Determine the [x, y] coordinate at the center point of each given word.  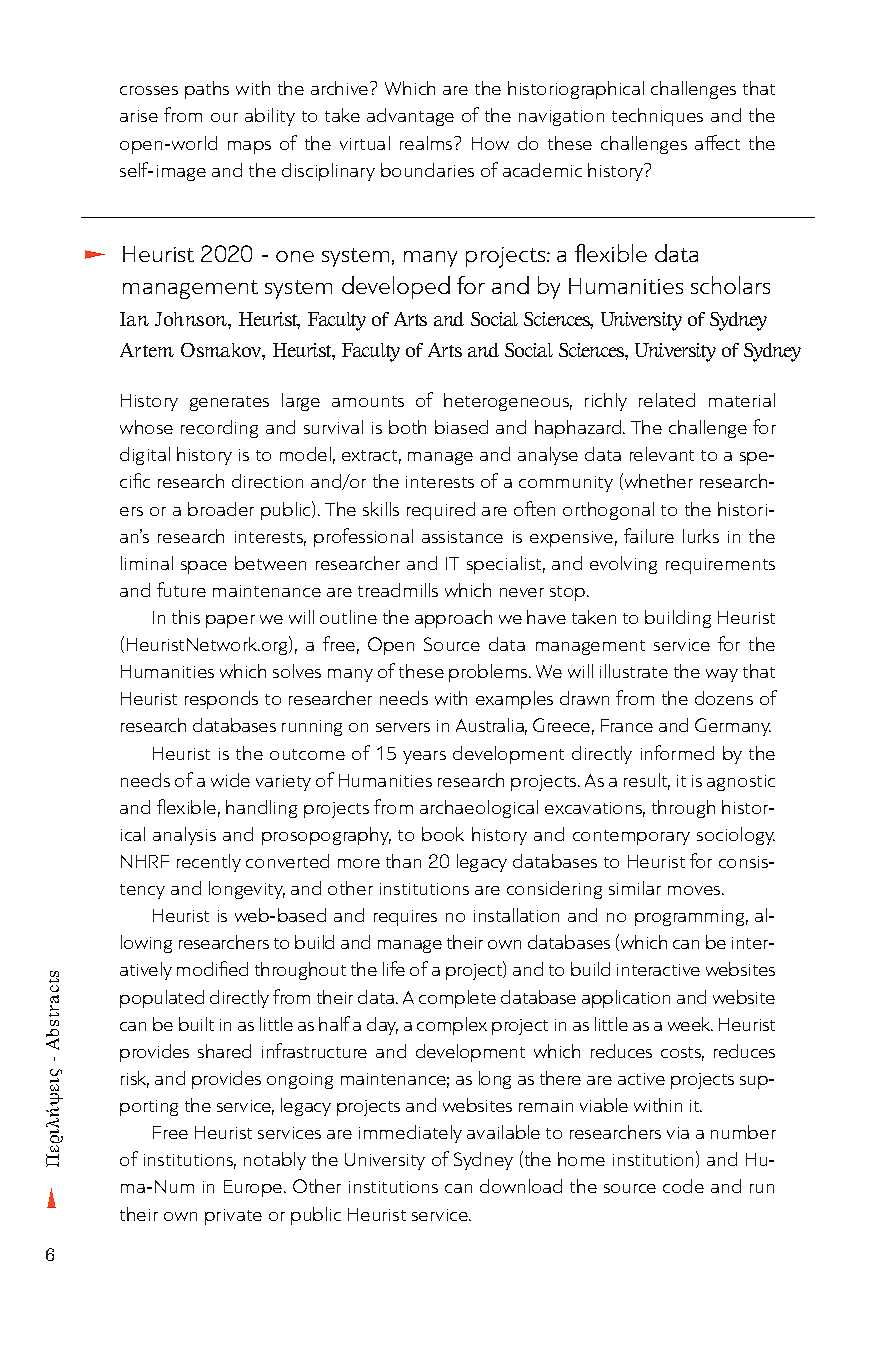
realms [427, 143]
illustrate [634, 671]
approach [453, 619]
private [233, 1217]
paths [207, 90]
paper [230, 621]
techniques [657, 117]
